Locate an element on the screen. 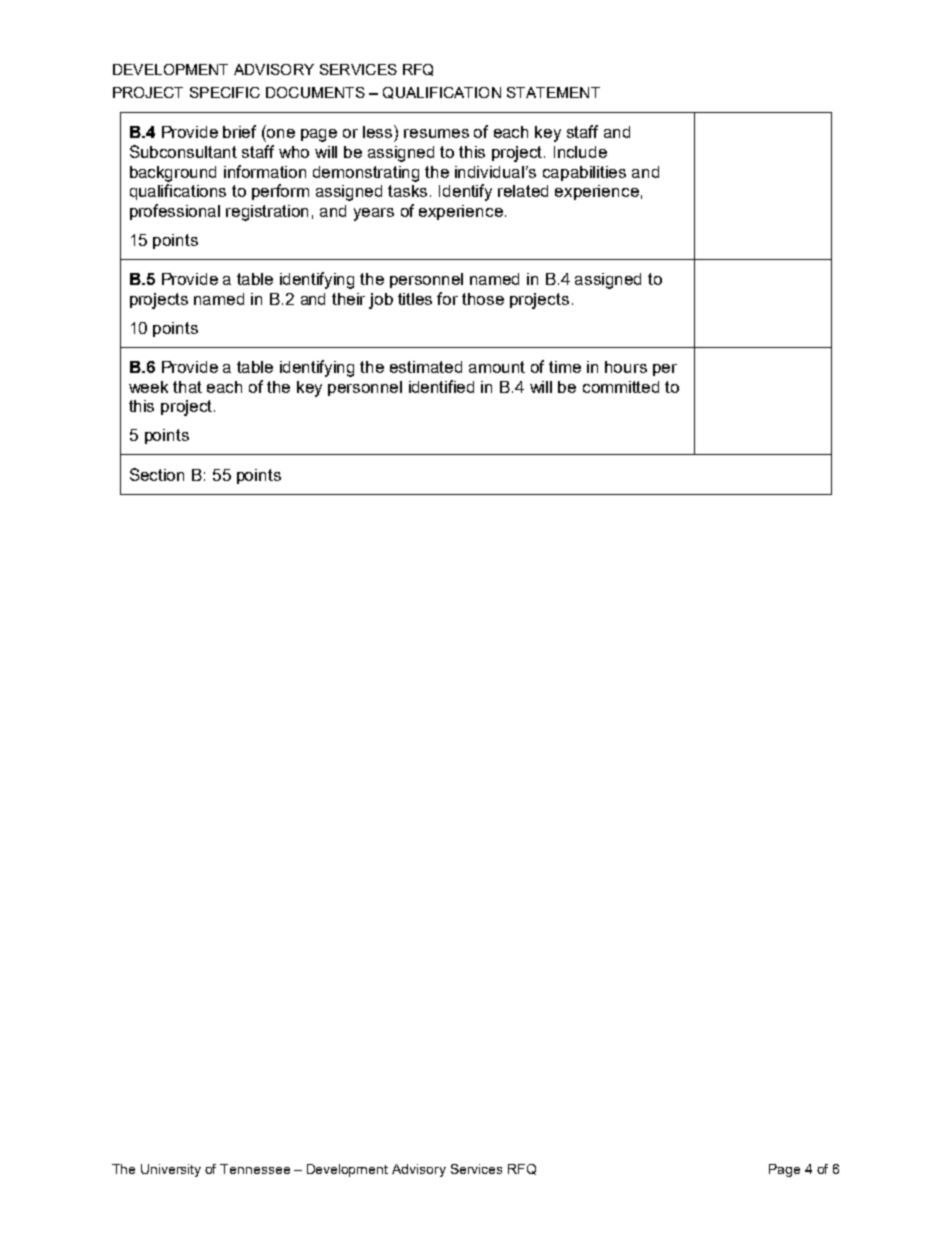 This screenshot has width=952, height=1233. less is located at coordinates (379, 131).
